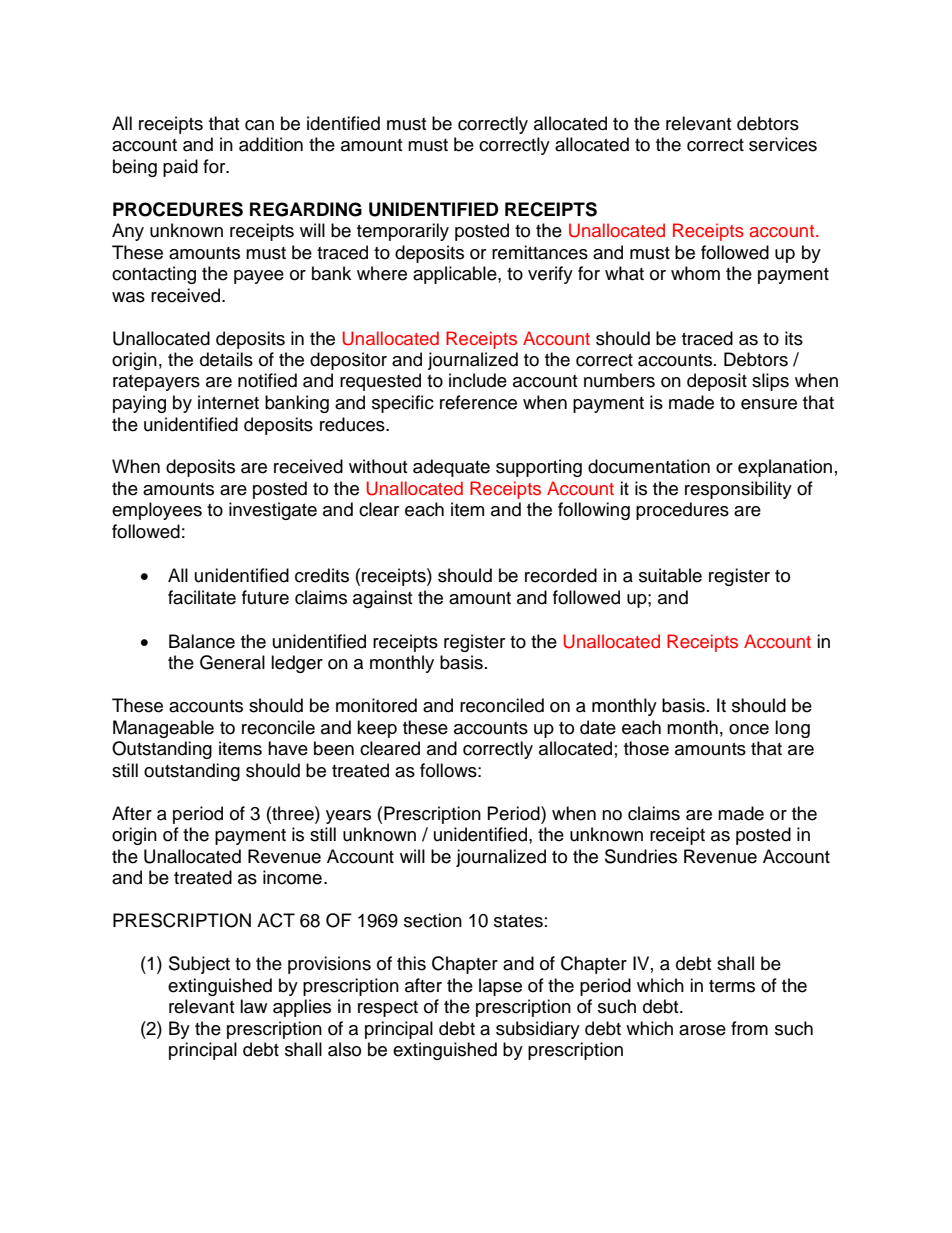  I want to click on paid, so click(180, 168).
